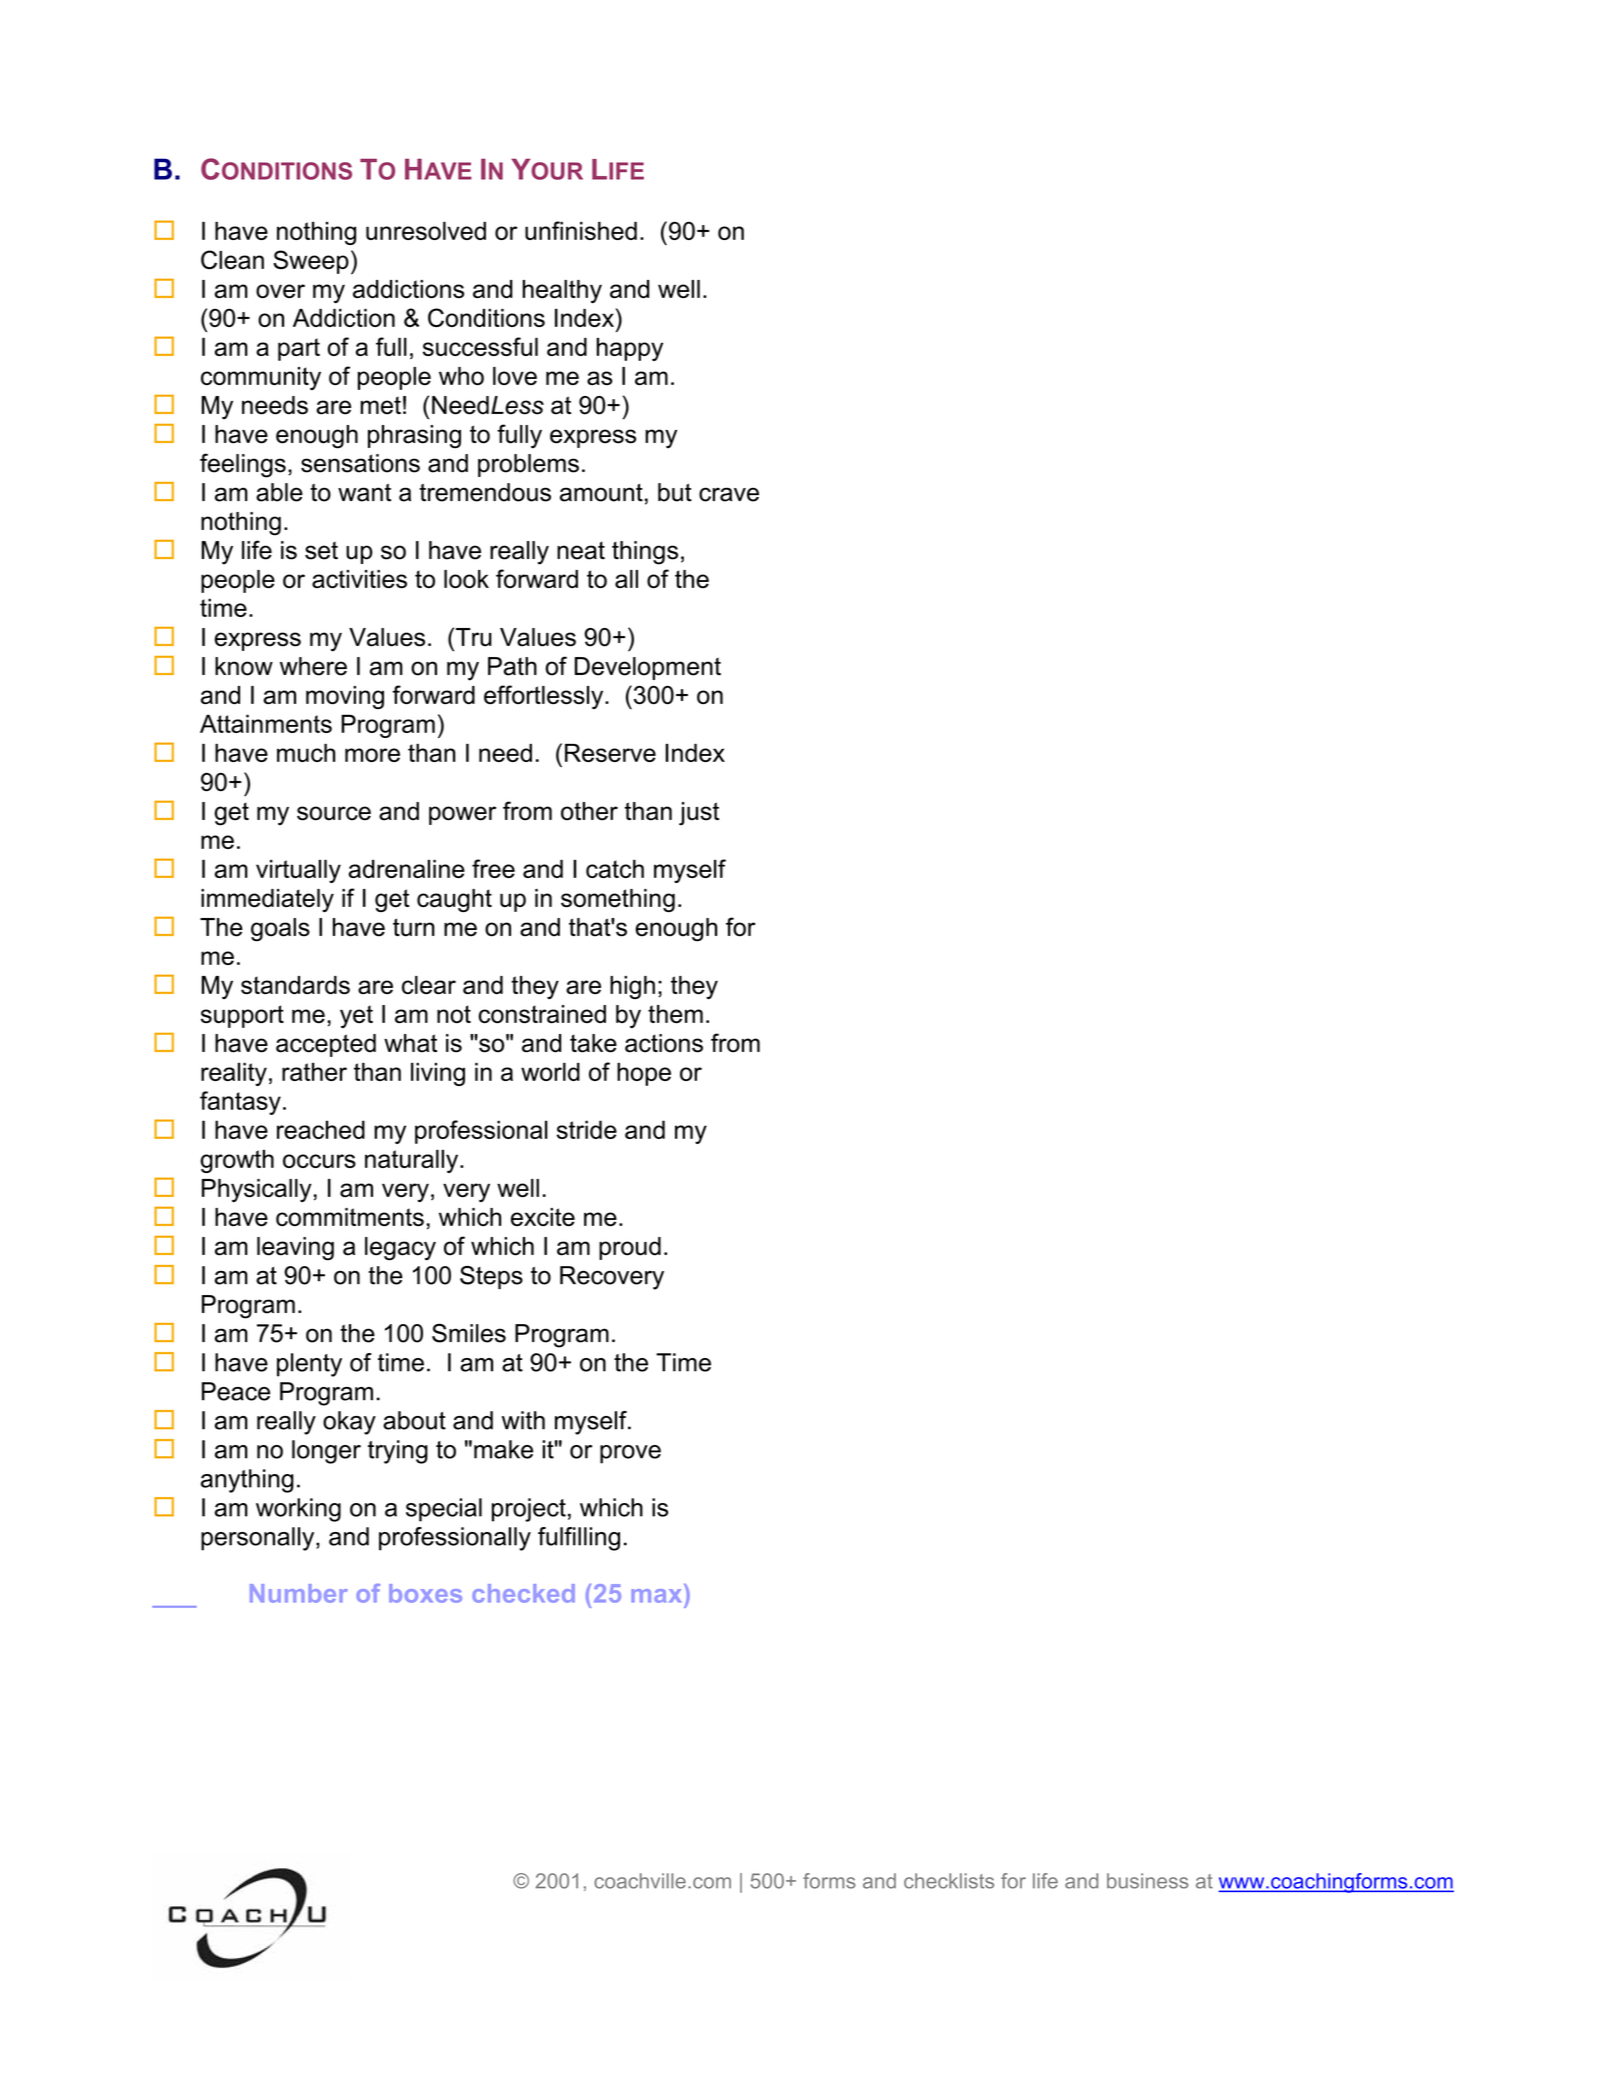 This screenshot has height=2095, width=1619. What do you see at coordinates (309, 1365) in the screenshot?
I see `plenty` at bounding box center [309, 1365].
